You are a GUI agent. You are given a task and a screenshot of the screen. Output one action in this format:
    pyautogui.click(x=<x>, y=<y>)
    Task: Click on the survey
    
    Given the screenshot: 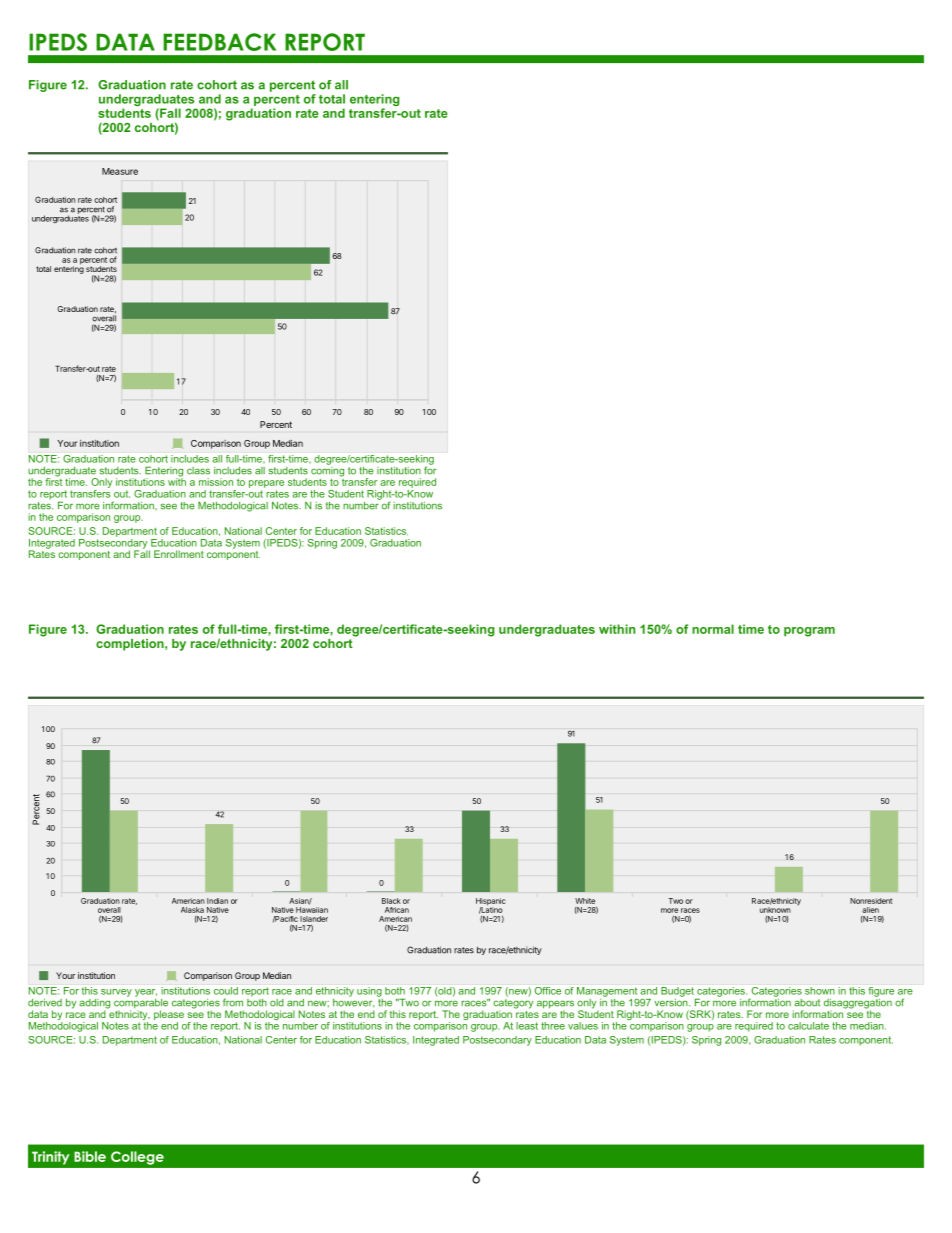 What is the action you would take?
    pyautogui.click(x=116, y=993)
